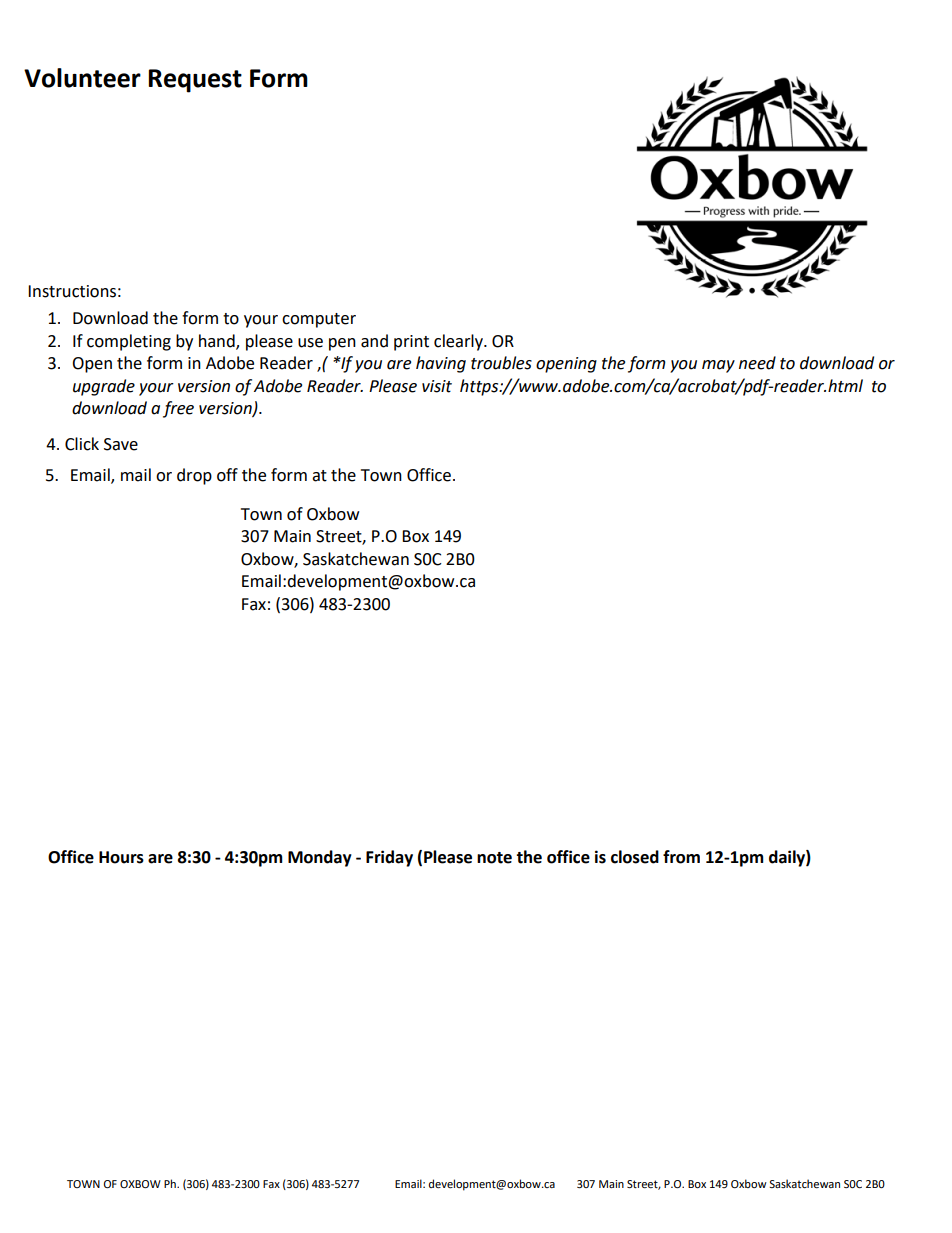  Describe the element at coordinates (718, 366) in the document. I see `may` at that location.
